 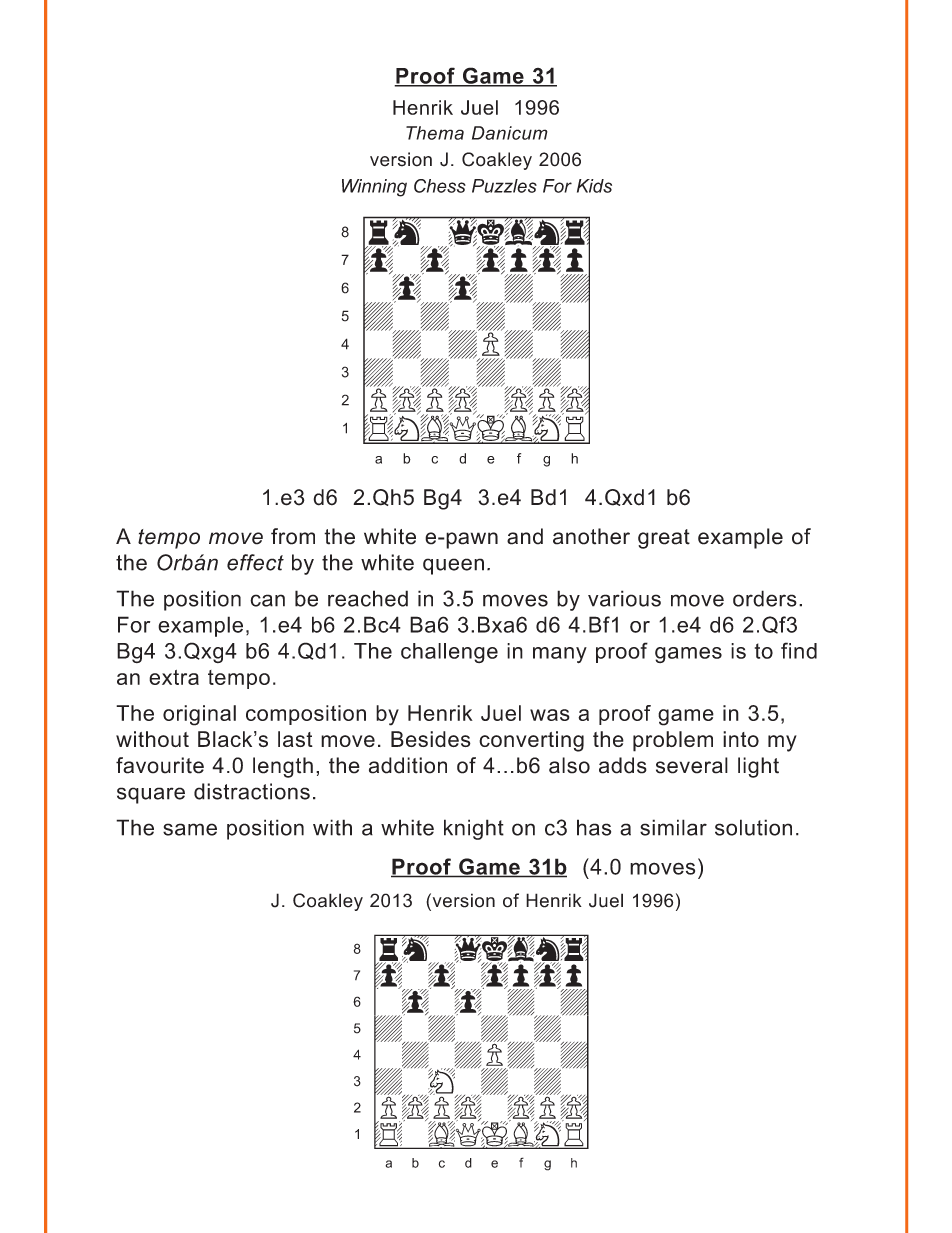 I want to click on distractions, so click(x=252, y=791).
